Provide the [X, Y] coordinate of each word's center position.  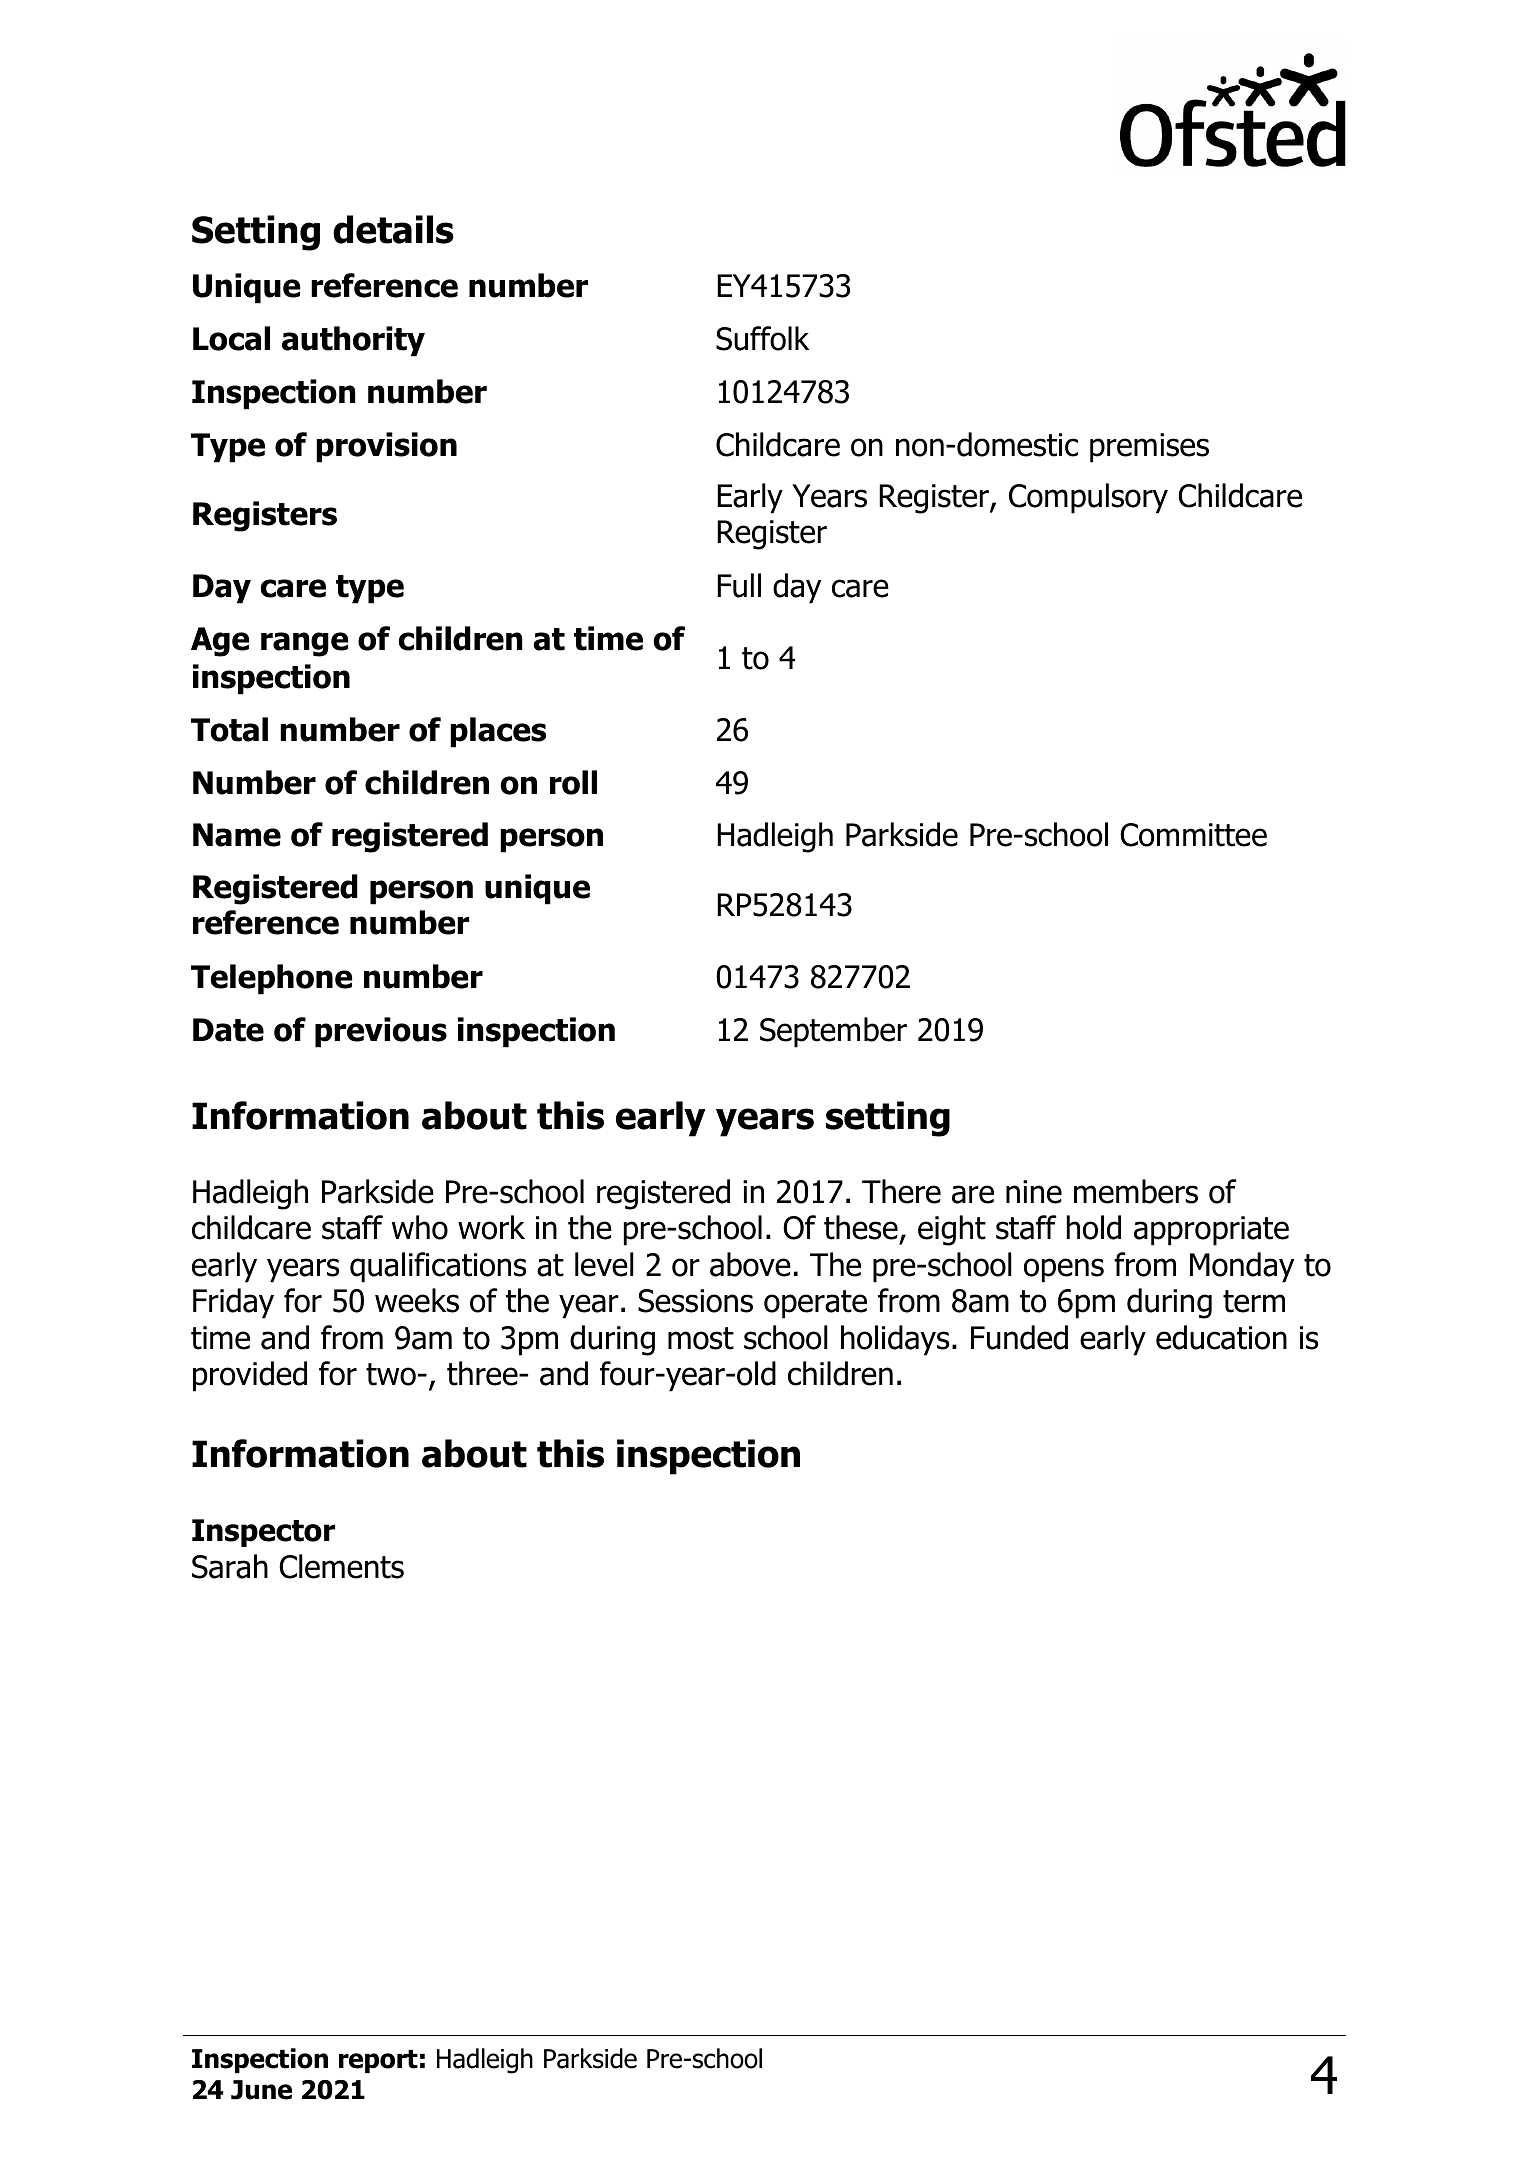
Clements [341, 1566]
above [750, 1264]
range [305, 644]
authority [353, 341]
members [1136, 1191]
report [378, 2061]
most [701, 1338]
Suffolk [763, 338]
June [261, 2090]
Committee [1193, 835]
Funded [1019, 1337]
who [420, 1227]
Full [739, 585]
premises [1149, 448]
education [1221, 1337]
